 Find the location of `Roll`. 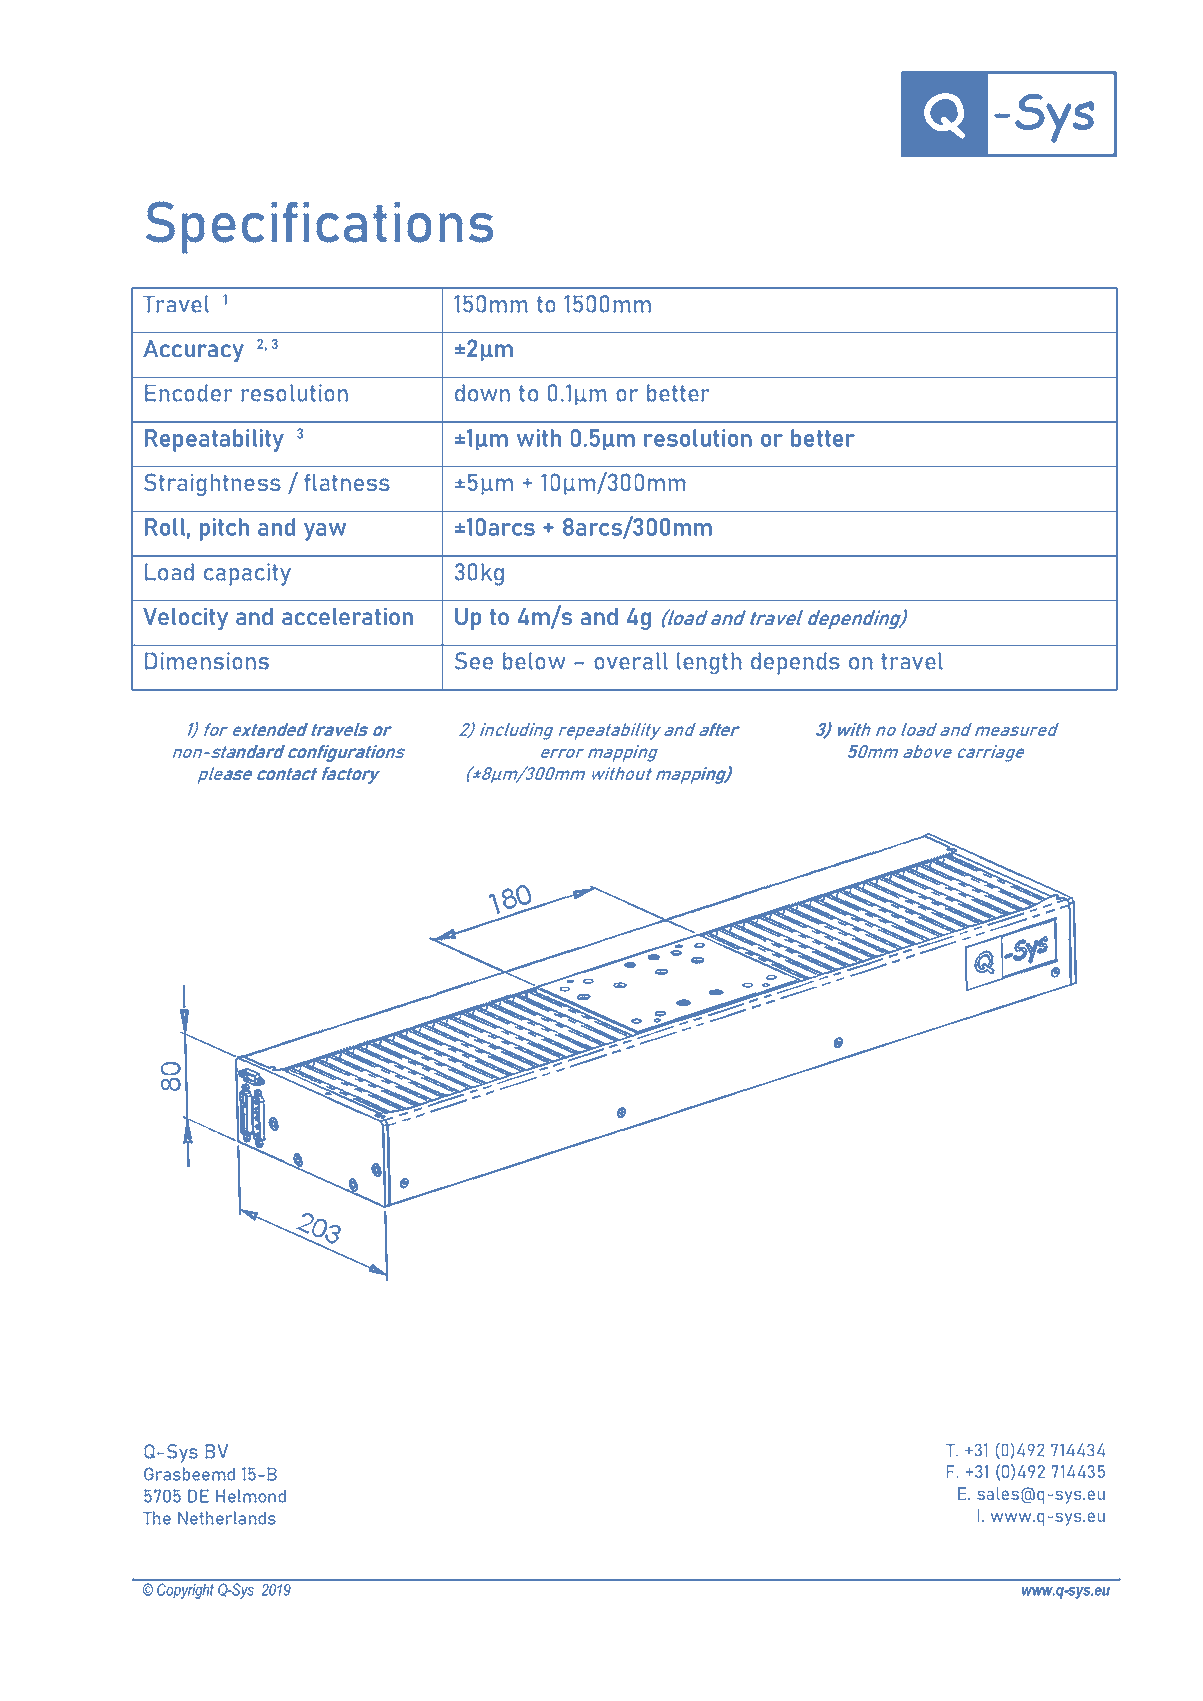

Roll is located at coordinates (165, 527).
